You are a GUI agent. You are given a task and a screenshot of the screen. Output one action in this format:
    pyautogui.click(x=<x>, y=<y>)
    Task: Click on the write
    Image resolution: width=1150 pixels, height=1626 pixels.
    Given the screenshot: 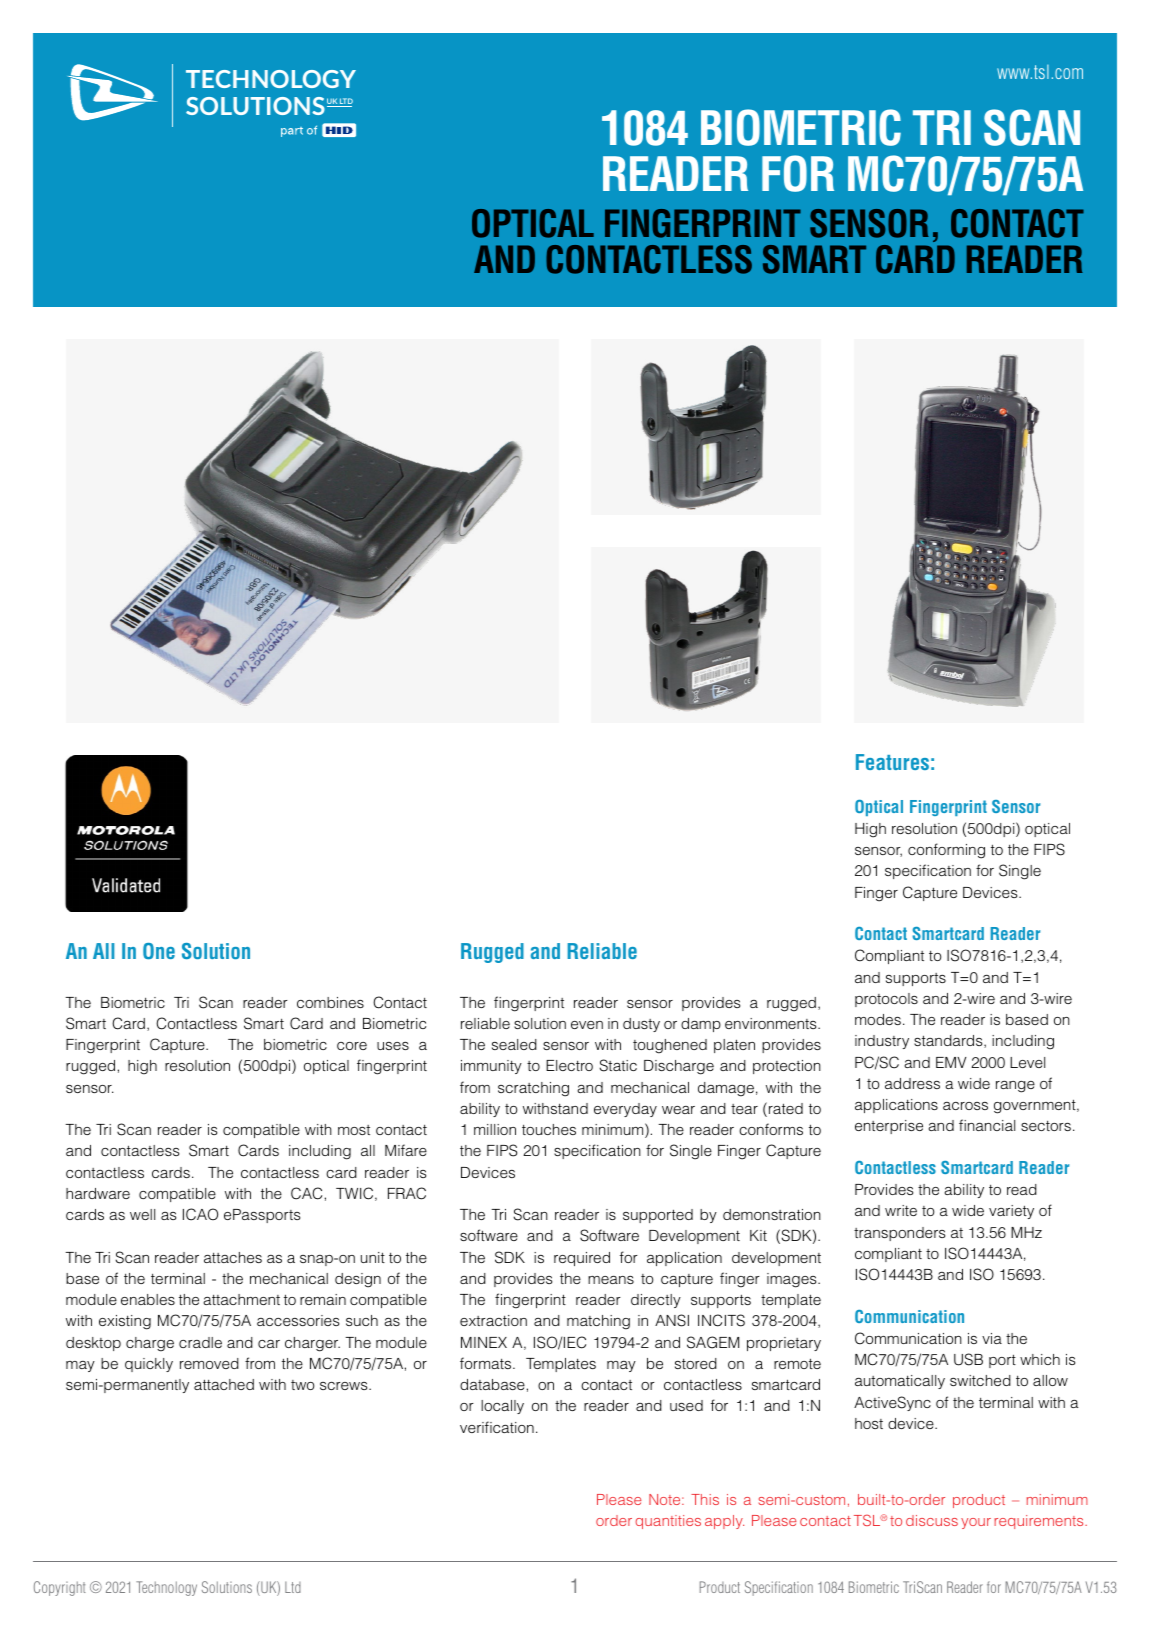 What is the action you would take?
    pyautogui.click(x=901, y=1210)
